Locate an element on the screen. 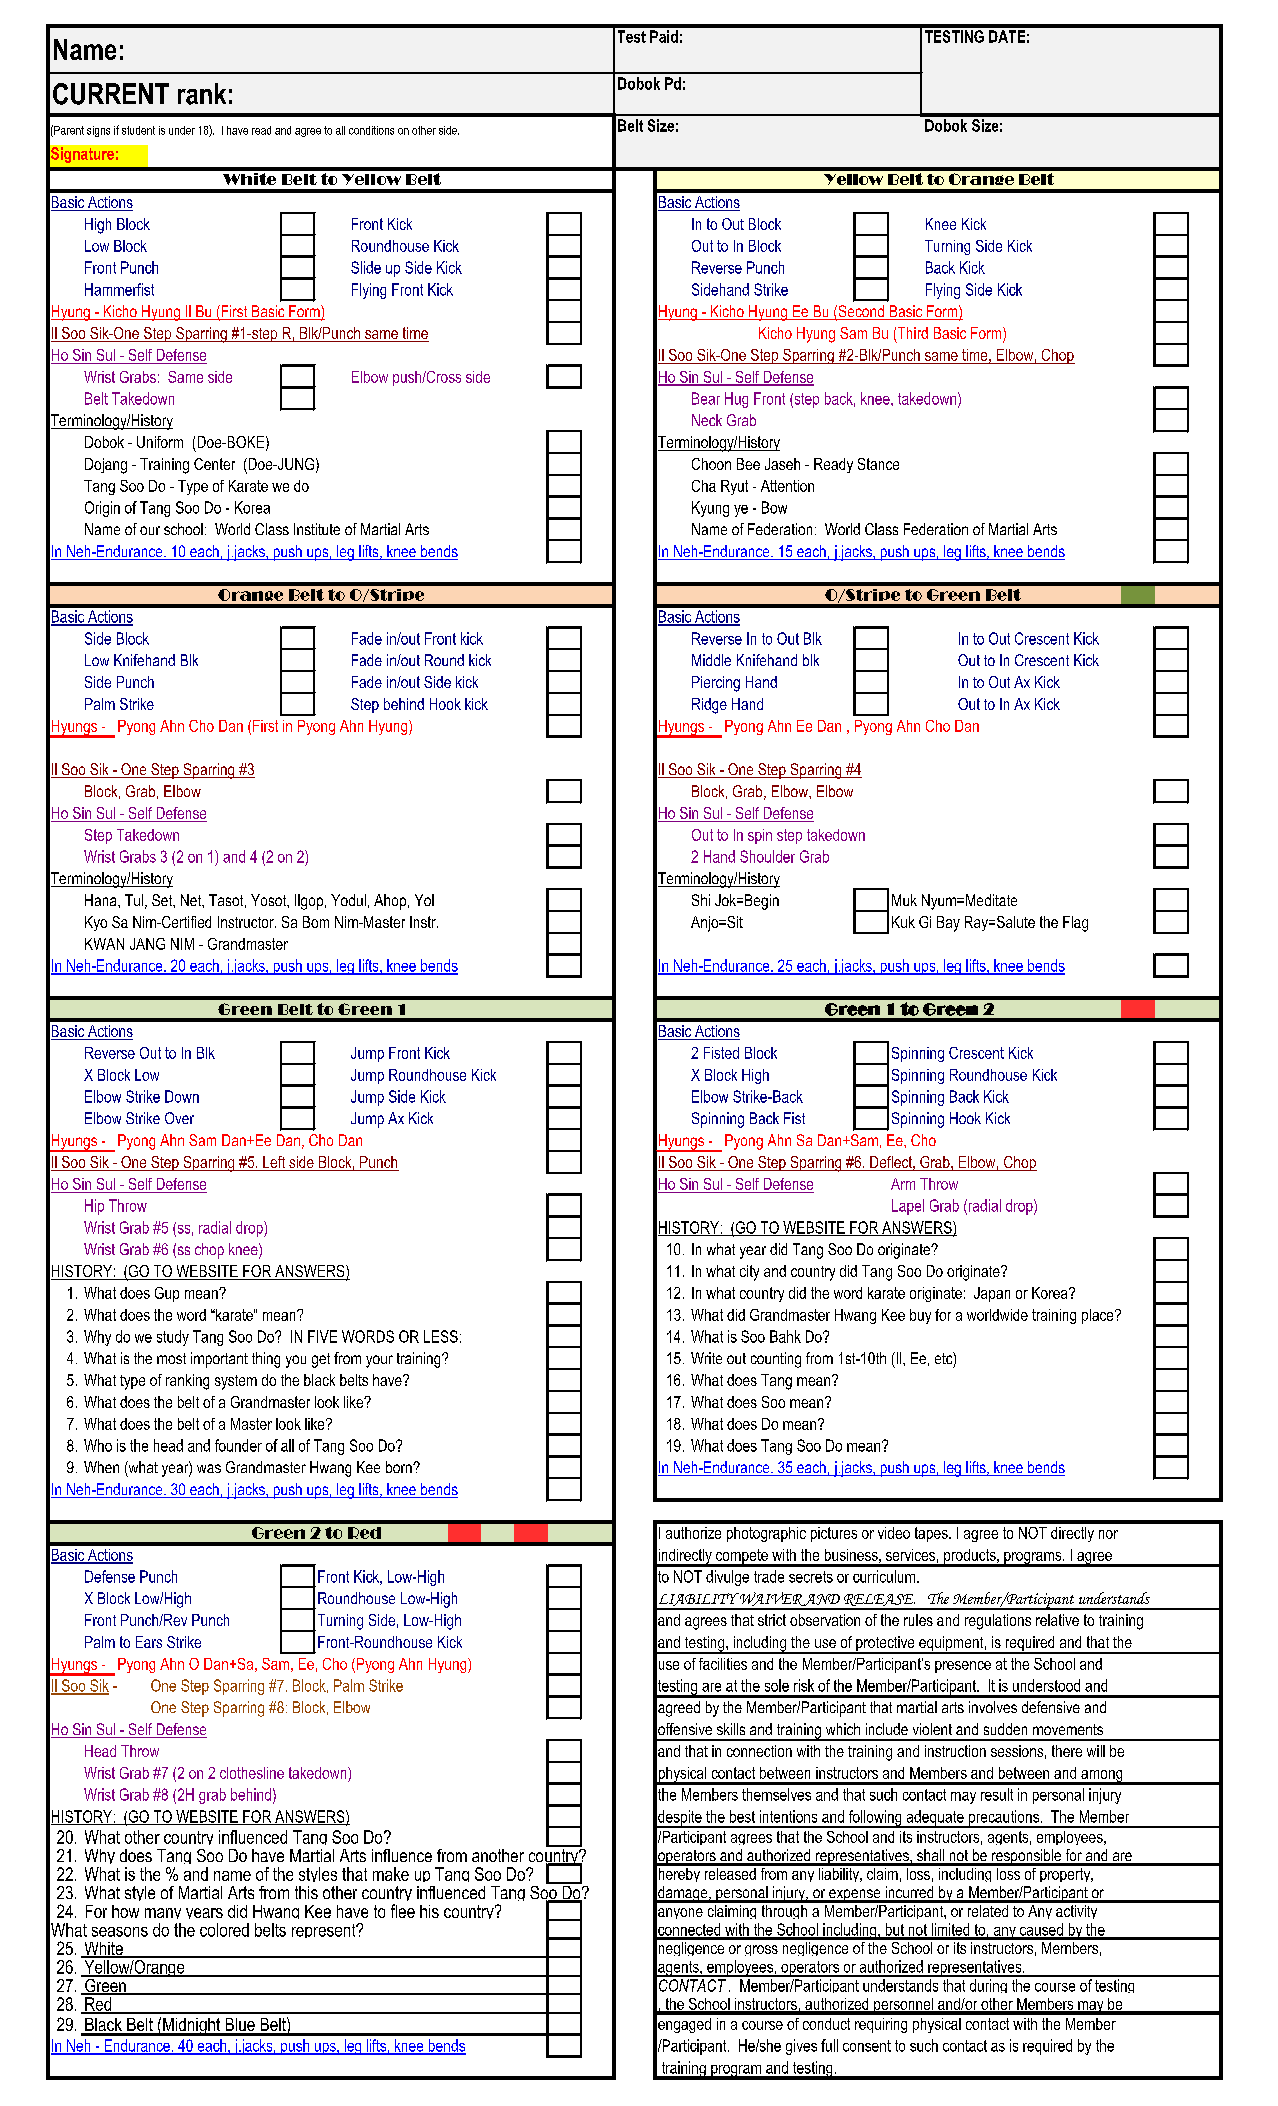 This screenshot has height=2106, width=1278. Midnight is located at coordinates (192, 2027).
